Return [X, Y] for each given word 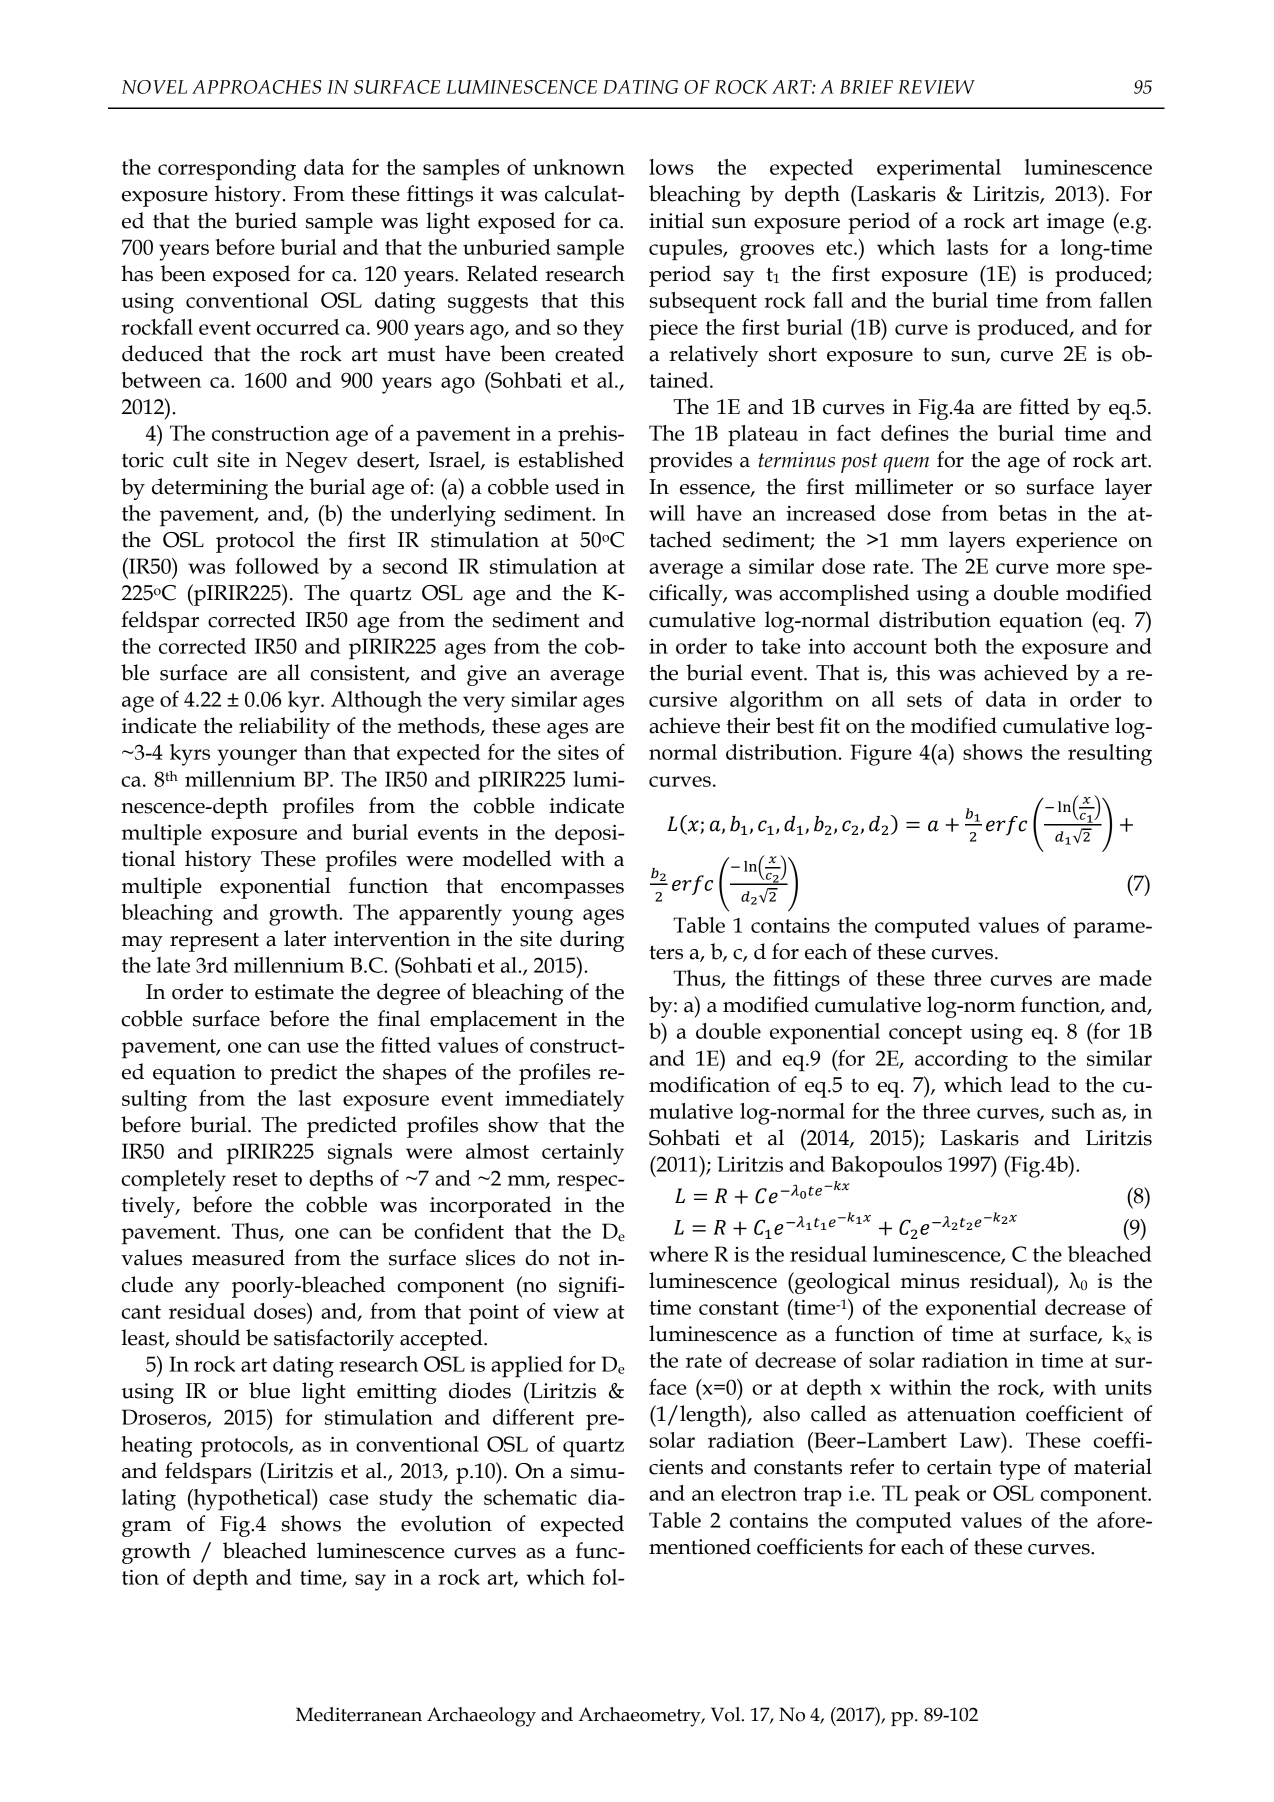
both [955, 646]
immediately [564, 1101]
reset [255, 1179]
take [780, 646]
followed [277, 565]
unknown [579, 167]
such [1073, 1111]
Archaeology [481, 1717]
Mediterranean [359, 1714]
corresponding [227, 170]
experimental [939, 170]
